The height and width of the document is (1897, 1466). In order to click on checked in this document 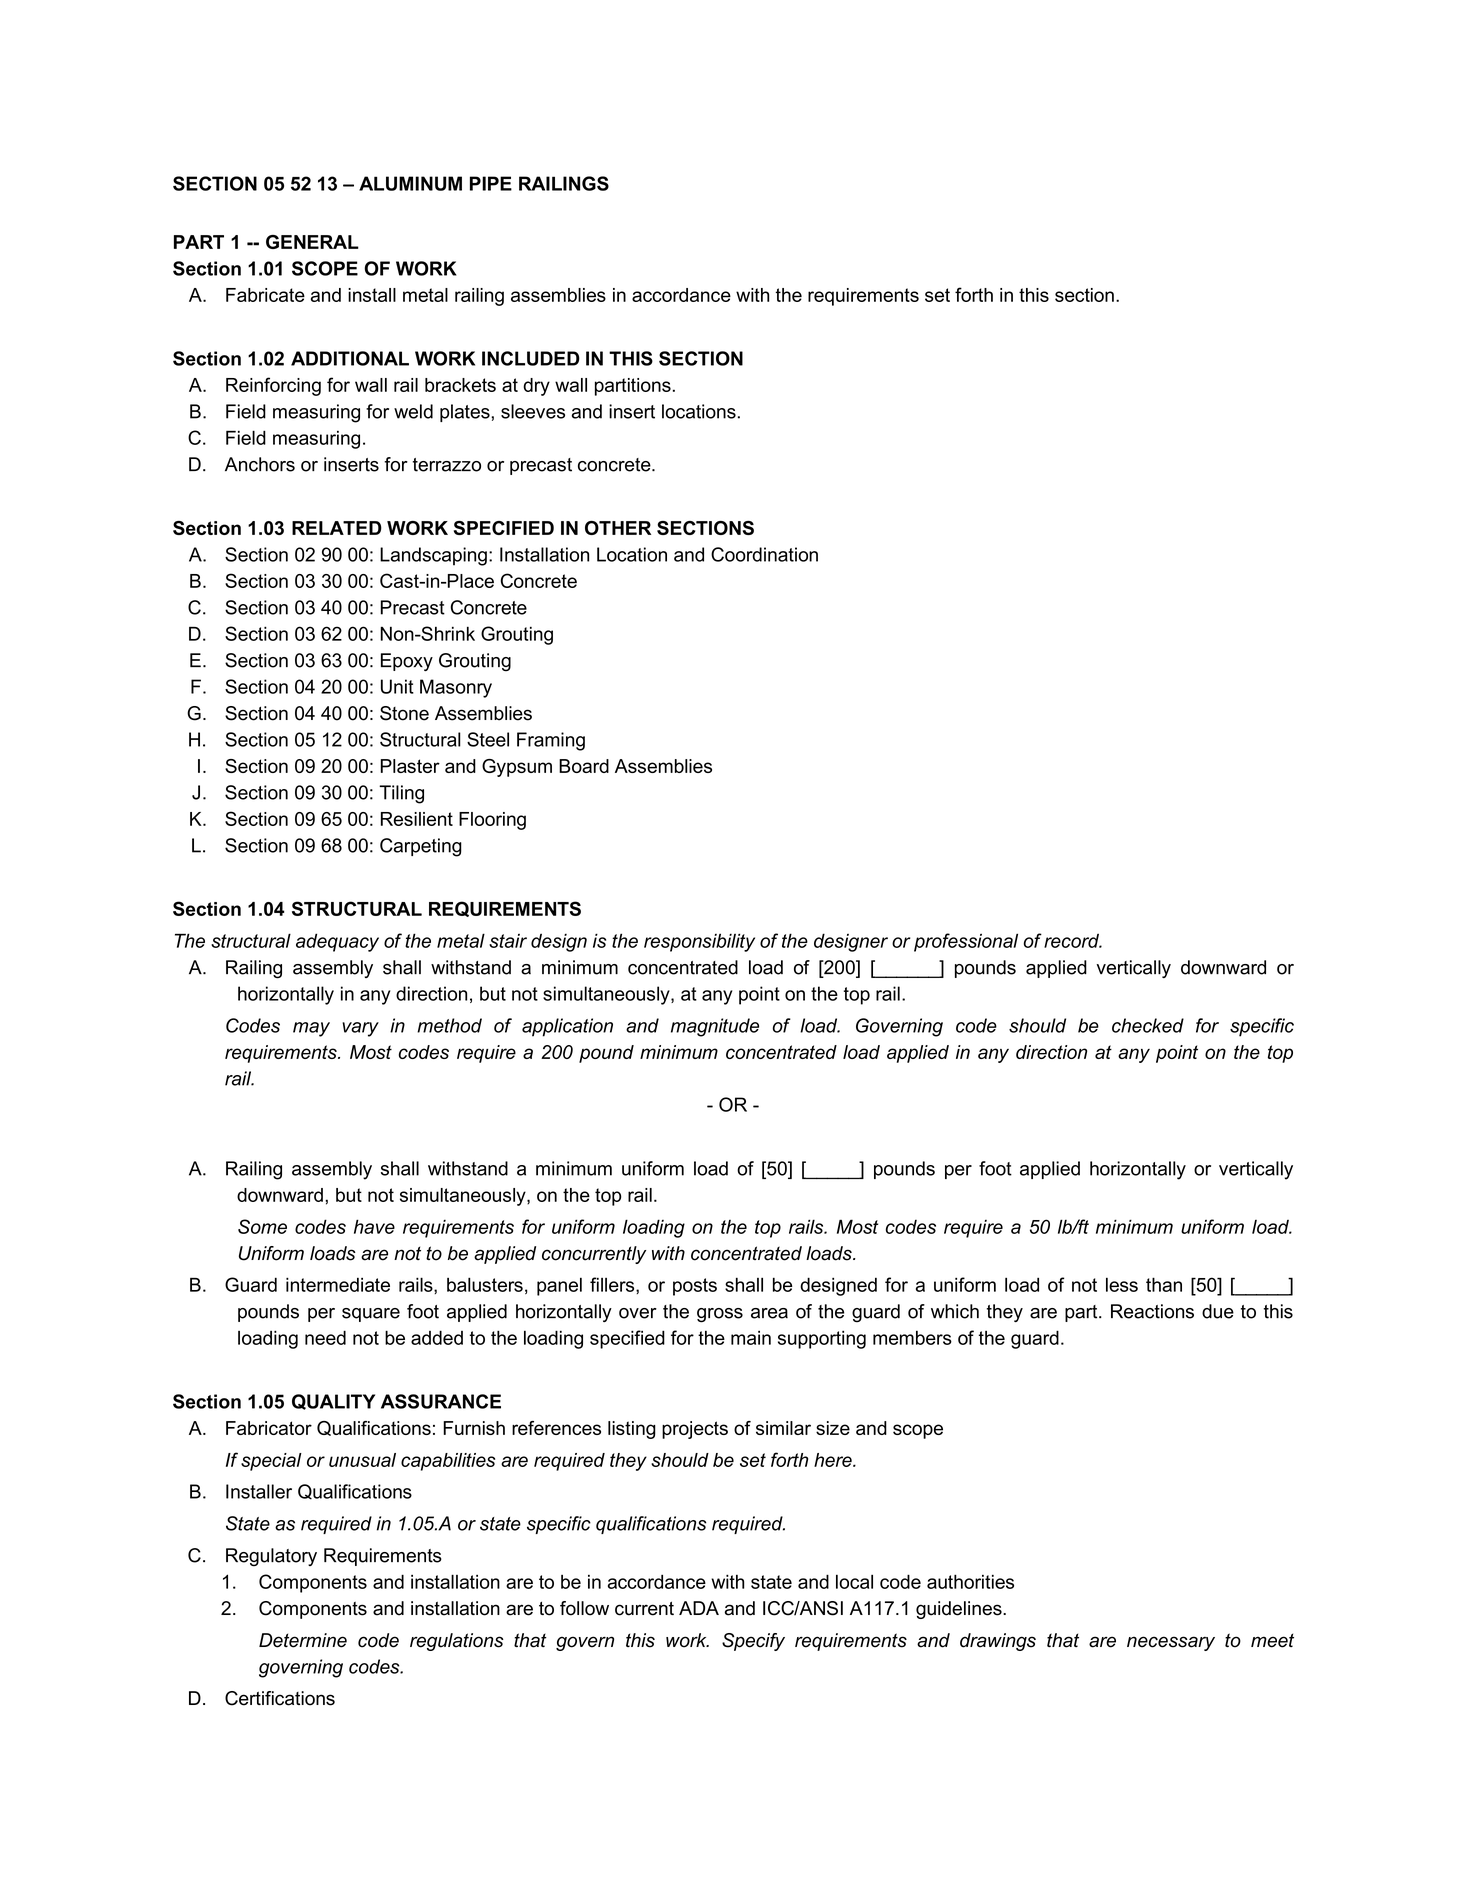, I will do `click(1148, 1025)`.
